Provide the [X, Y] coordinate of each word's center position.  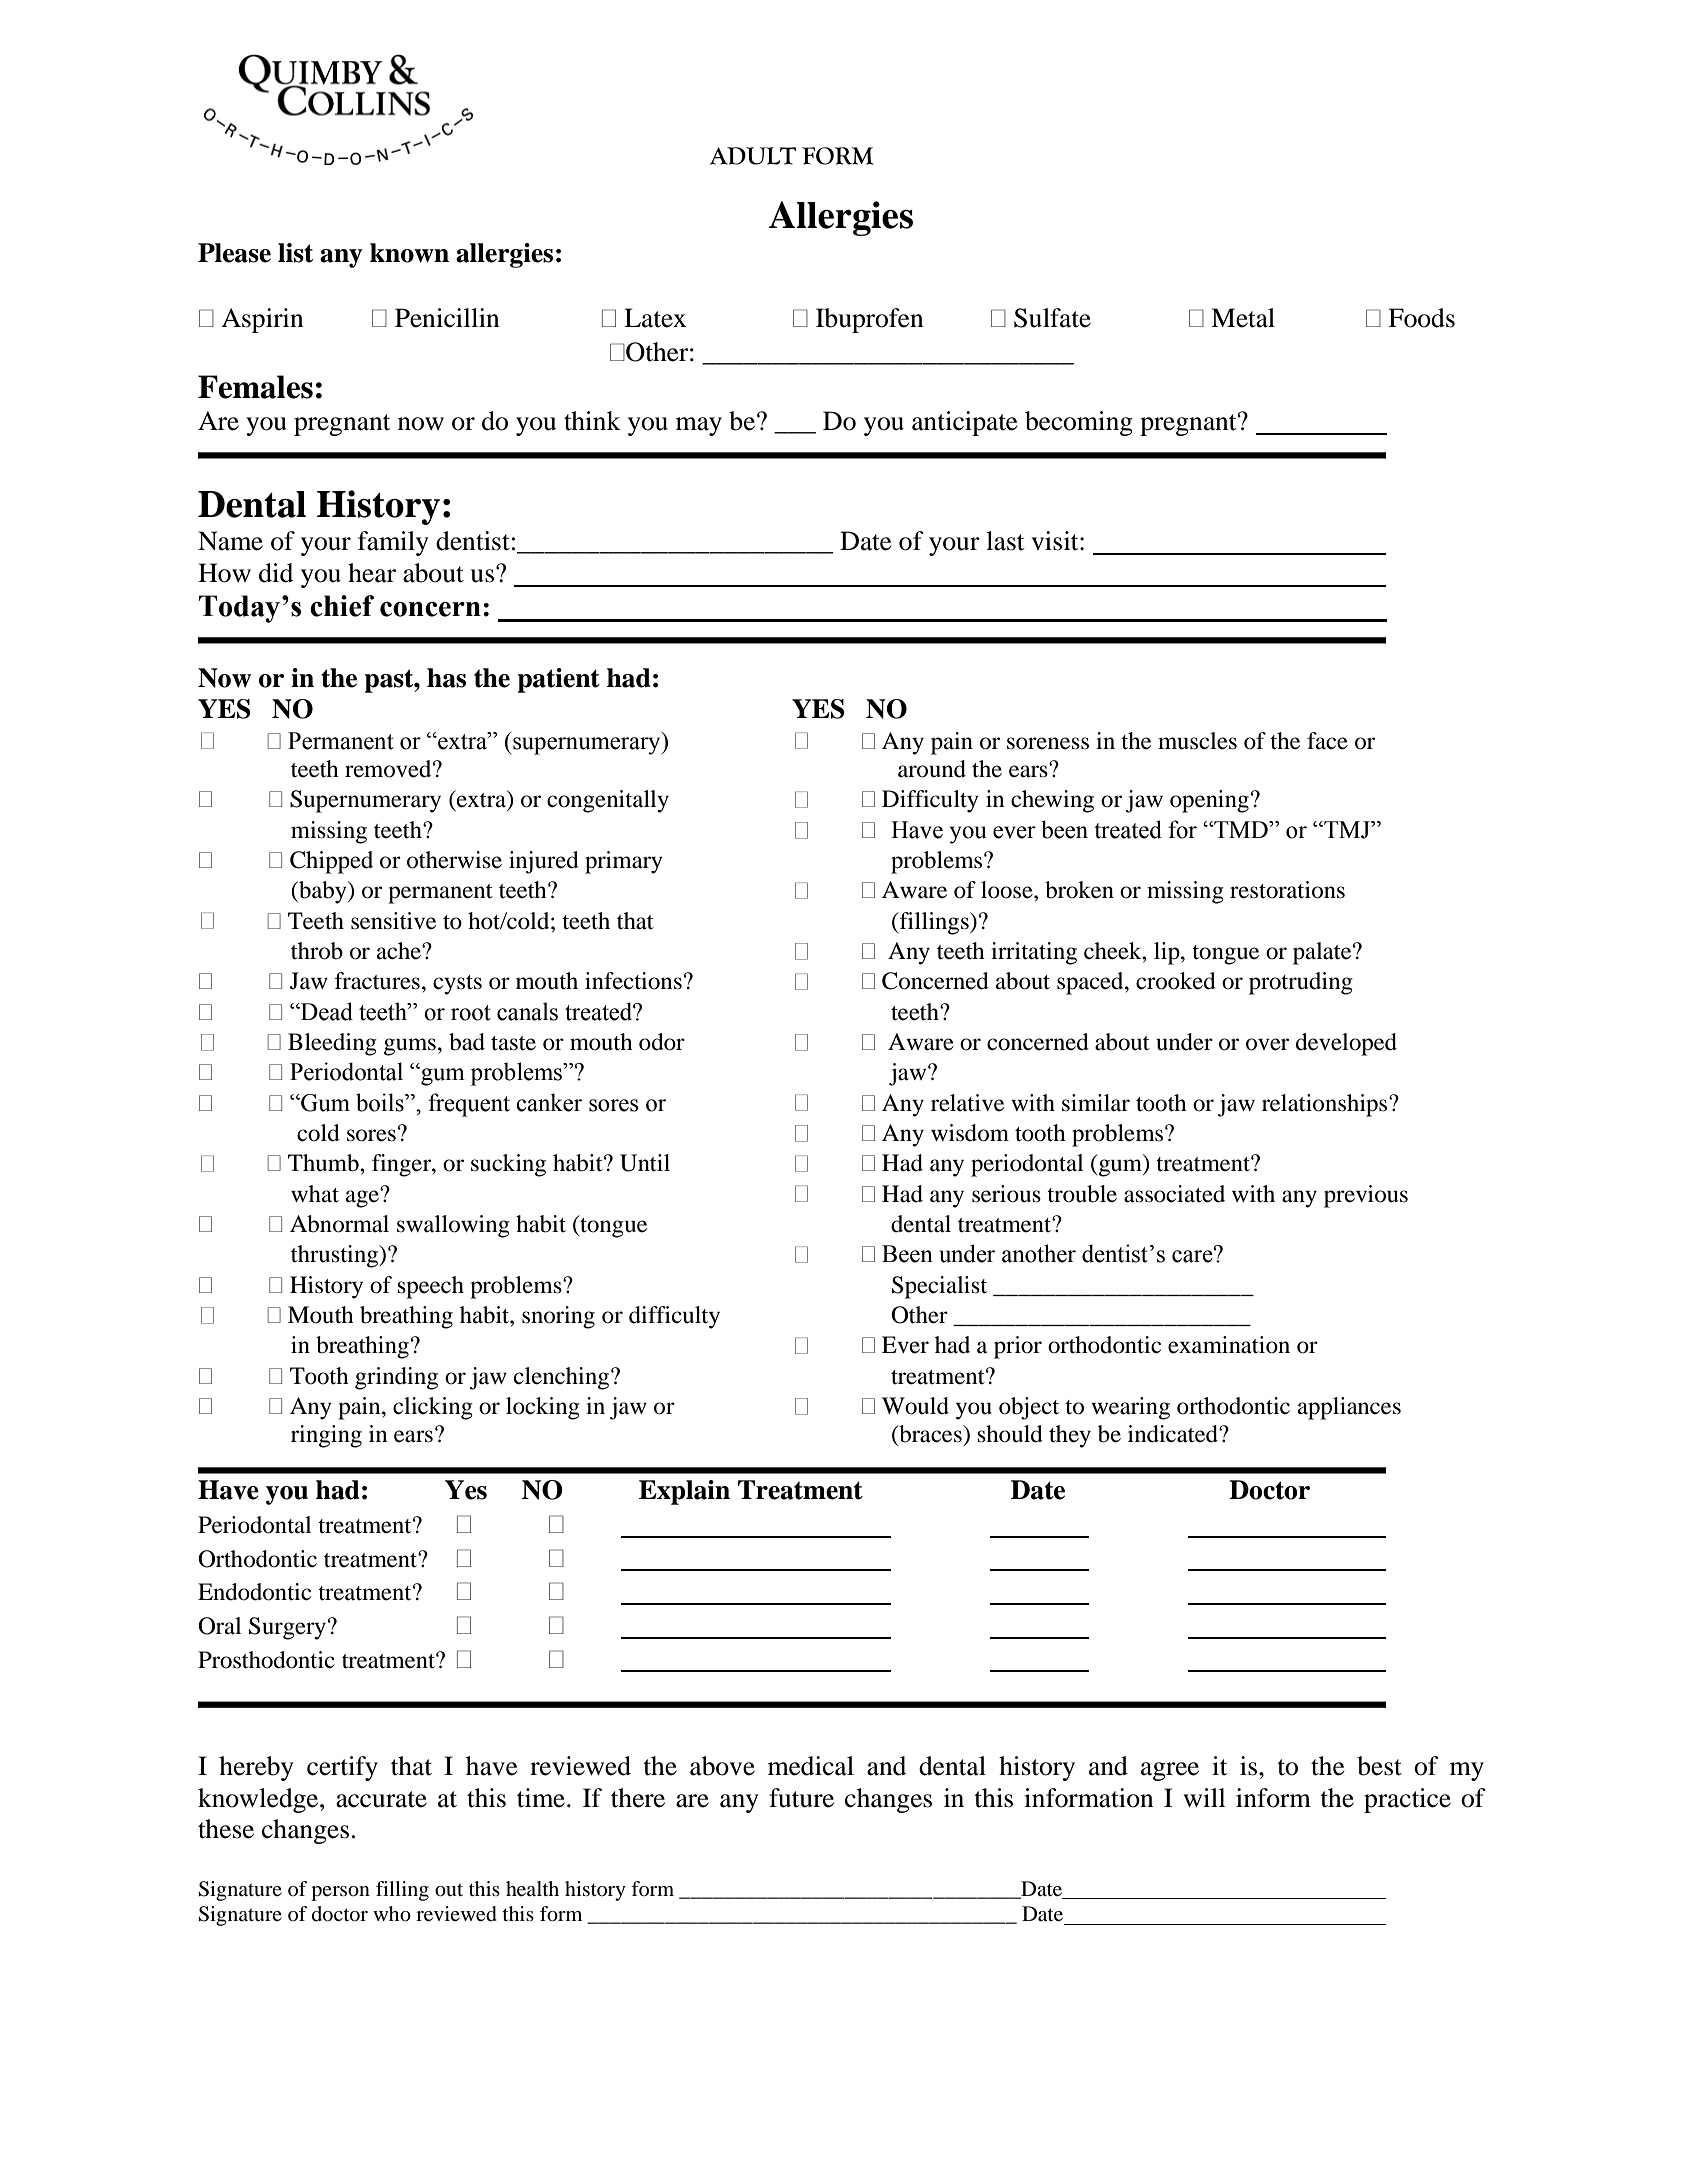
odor [662, 1042]
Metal [1243, 318]
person [340, 1893]
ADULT [753, 156]
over [1267, 1044]
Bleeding [332, 1044]
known [409, 253]
